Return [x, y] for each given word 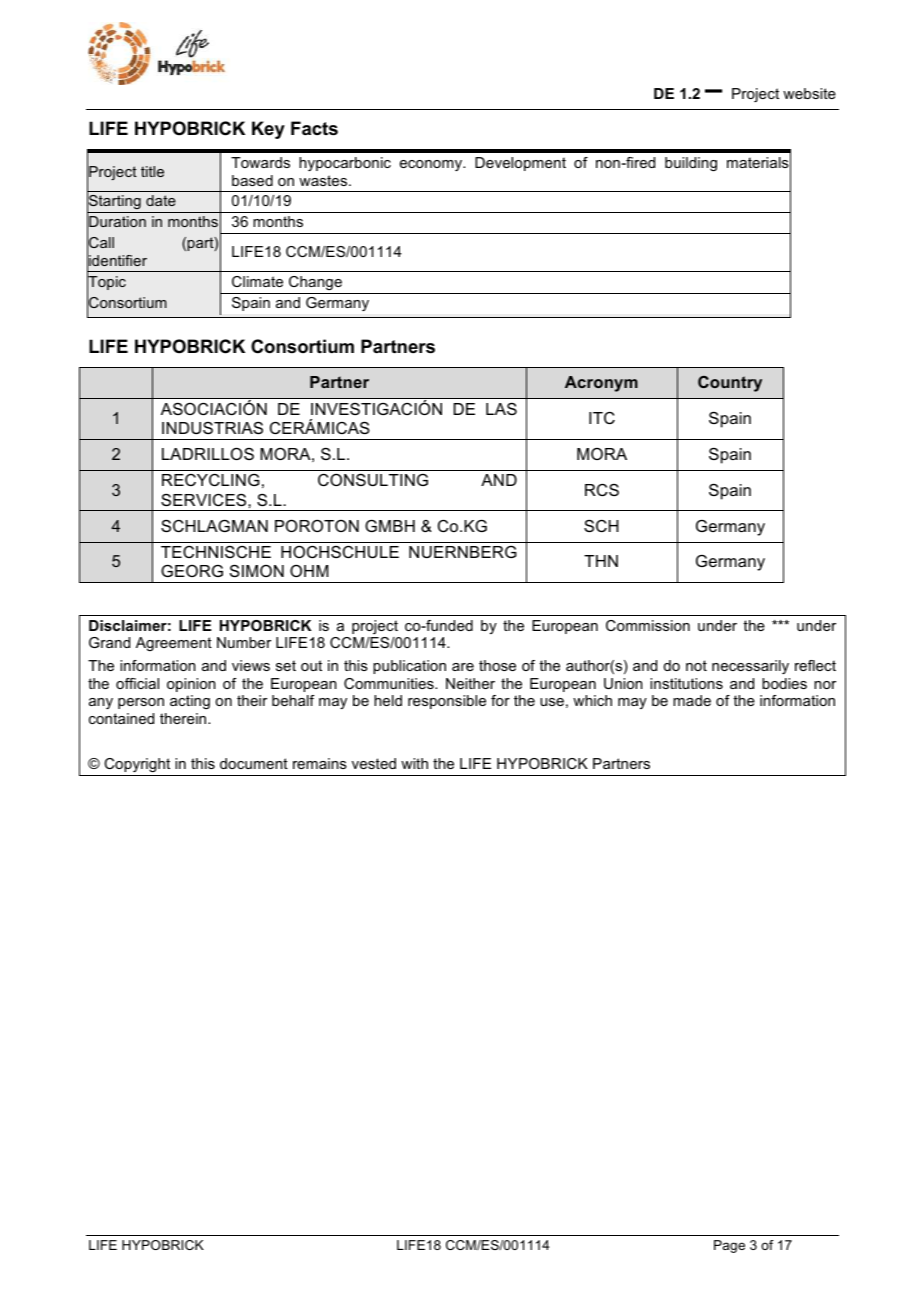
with [414, 763]
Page [729, 1246]
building [691, 164]
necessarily [750, 667]
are [463, 667]
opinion [191, 685]
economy [432, 165]
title [152, 171]
